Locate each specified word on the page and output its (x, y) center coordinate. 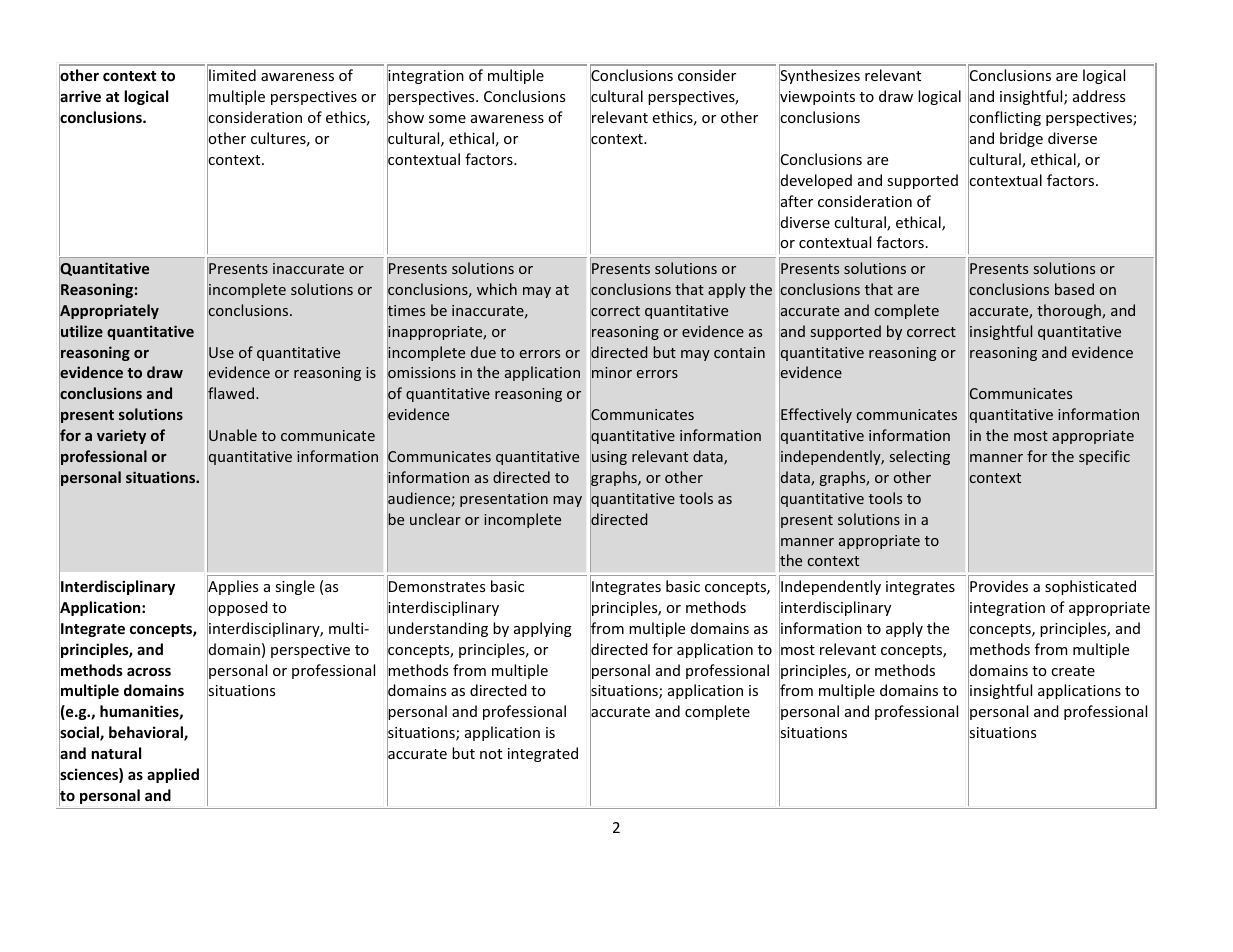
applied (173, 775)
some (447, 119)
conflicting (1004, 119)
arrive (80, 97)
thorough (1070, 311)
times (406, 311)
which (497, 289)
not (491, 754)
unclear (435, 519)
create (1073, 671)
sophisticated (1090, 587)
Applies (232, 588)
